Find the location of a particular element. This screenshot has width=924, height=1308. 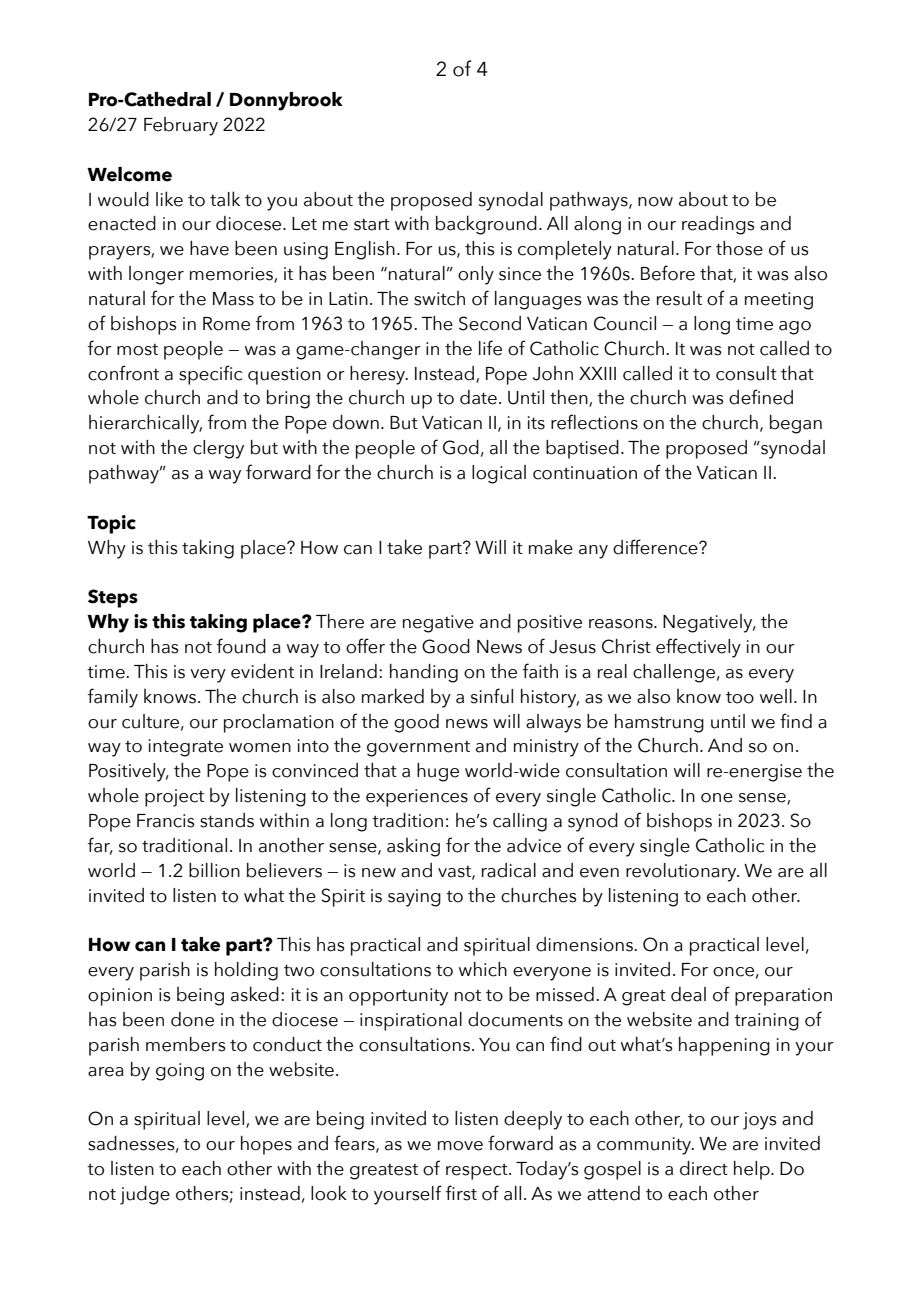

February is located at coordinates (181, 126).
